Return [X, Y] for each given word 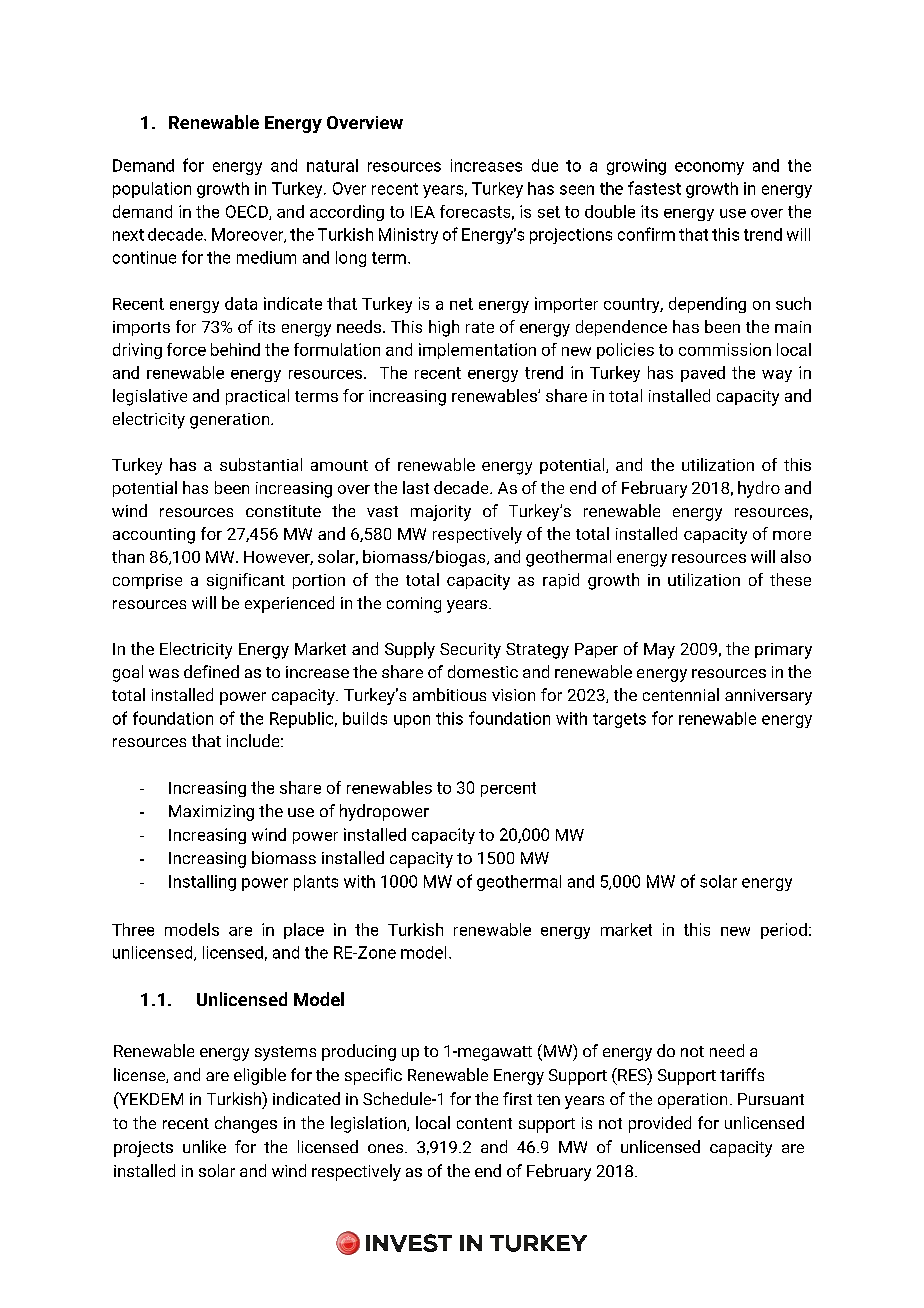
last [416, 487]
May [659, 651]
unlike [204, 1146]
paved [703, 374]
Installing [202, 883]
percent [508, 789]
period [784, 931]
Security [470, 651]
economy [709, 168]
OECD [248, 212]
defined [211, 671]
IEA [423, 212]
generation [231, 421]
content [484, 1123]
